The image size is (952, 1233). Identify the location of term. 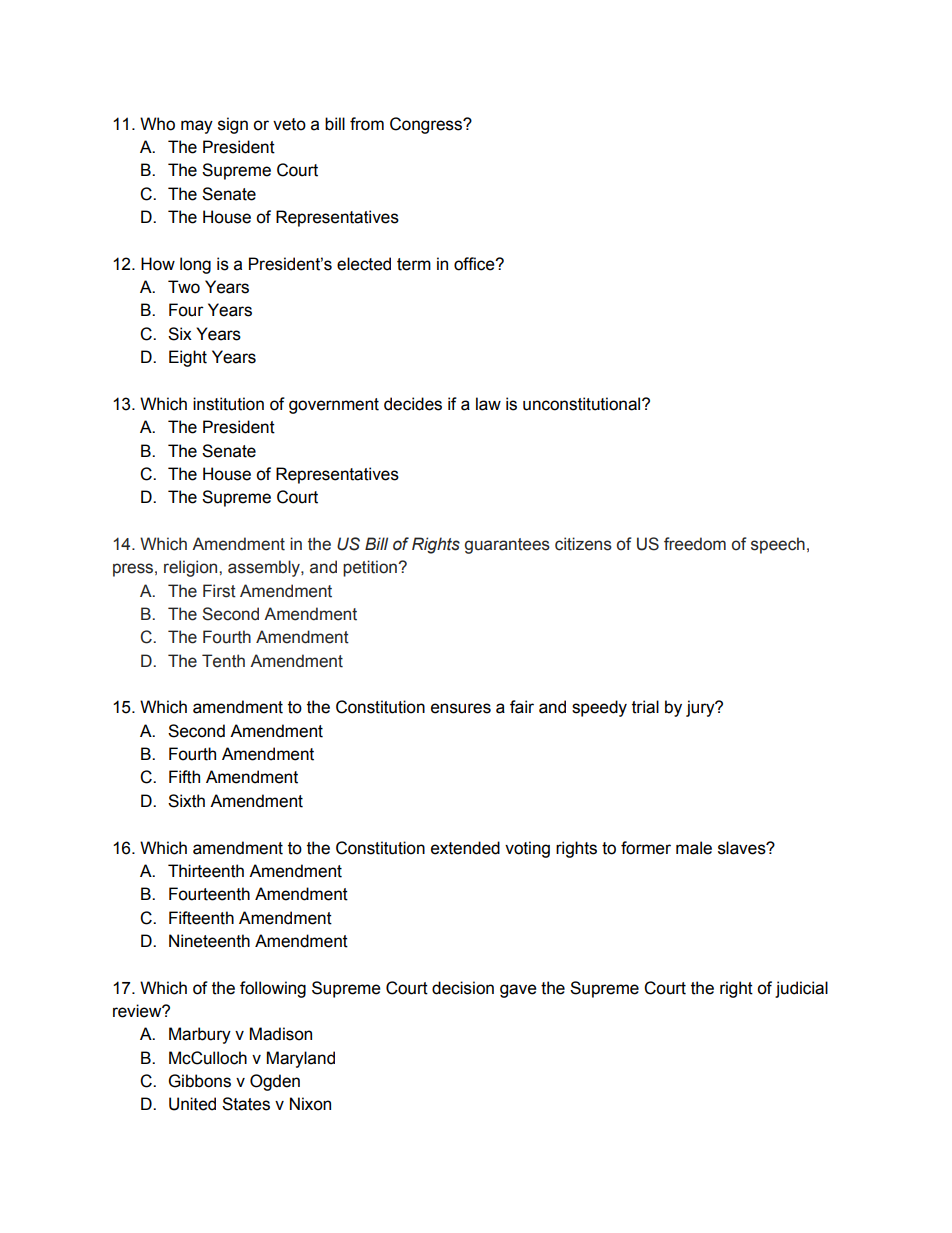
(414, 264).
